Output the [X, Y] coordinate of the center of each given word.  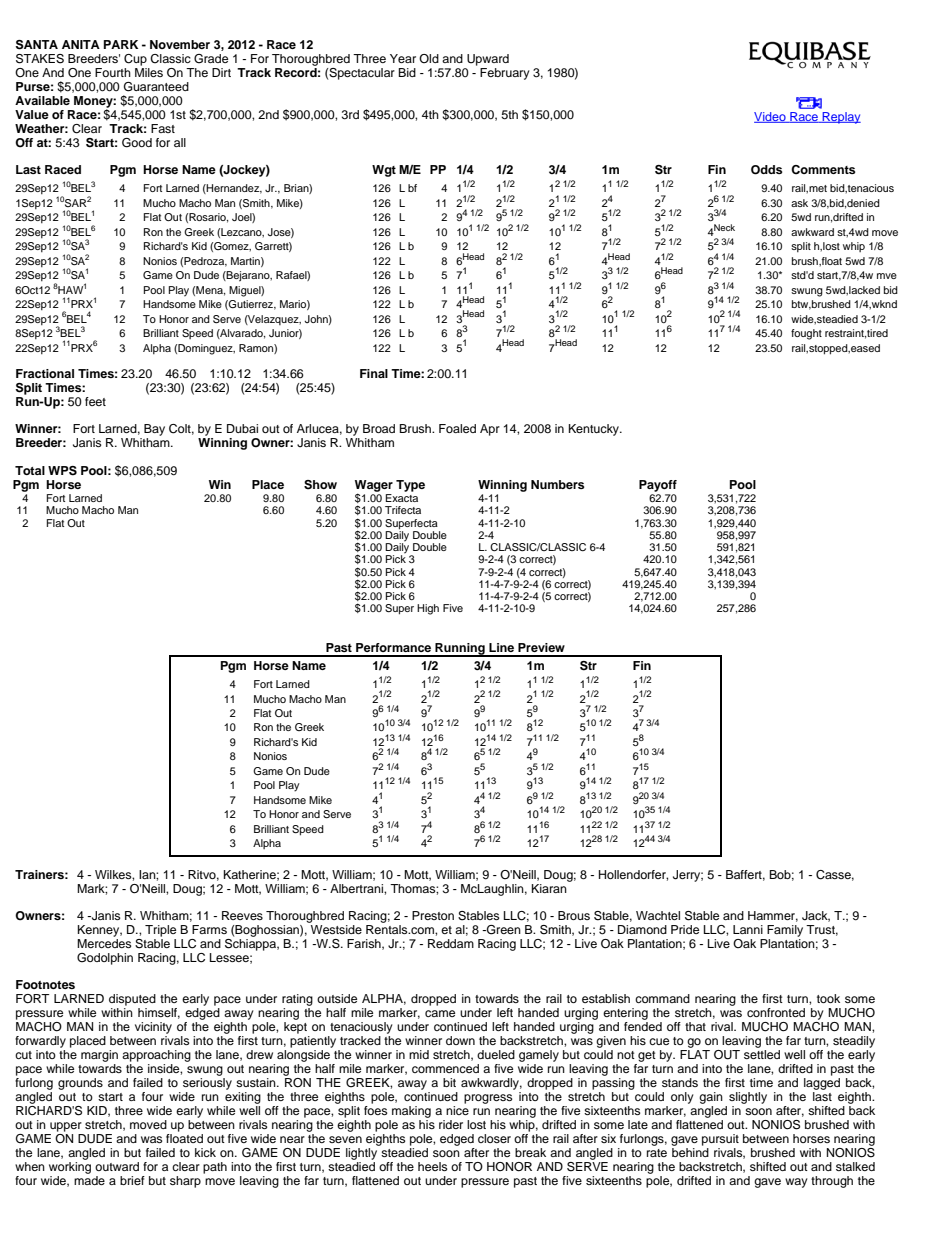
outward [117, 1166]
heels [432, 1166]
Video [771, 117]
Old [429, 58]
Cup [135, 60]
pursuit [720, 1140]
